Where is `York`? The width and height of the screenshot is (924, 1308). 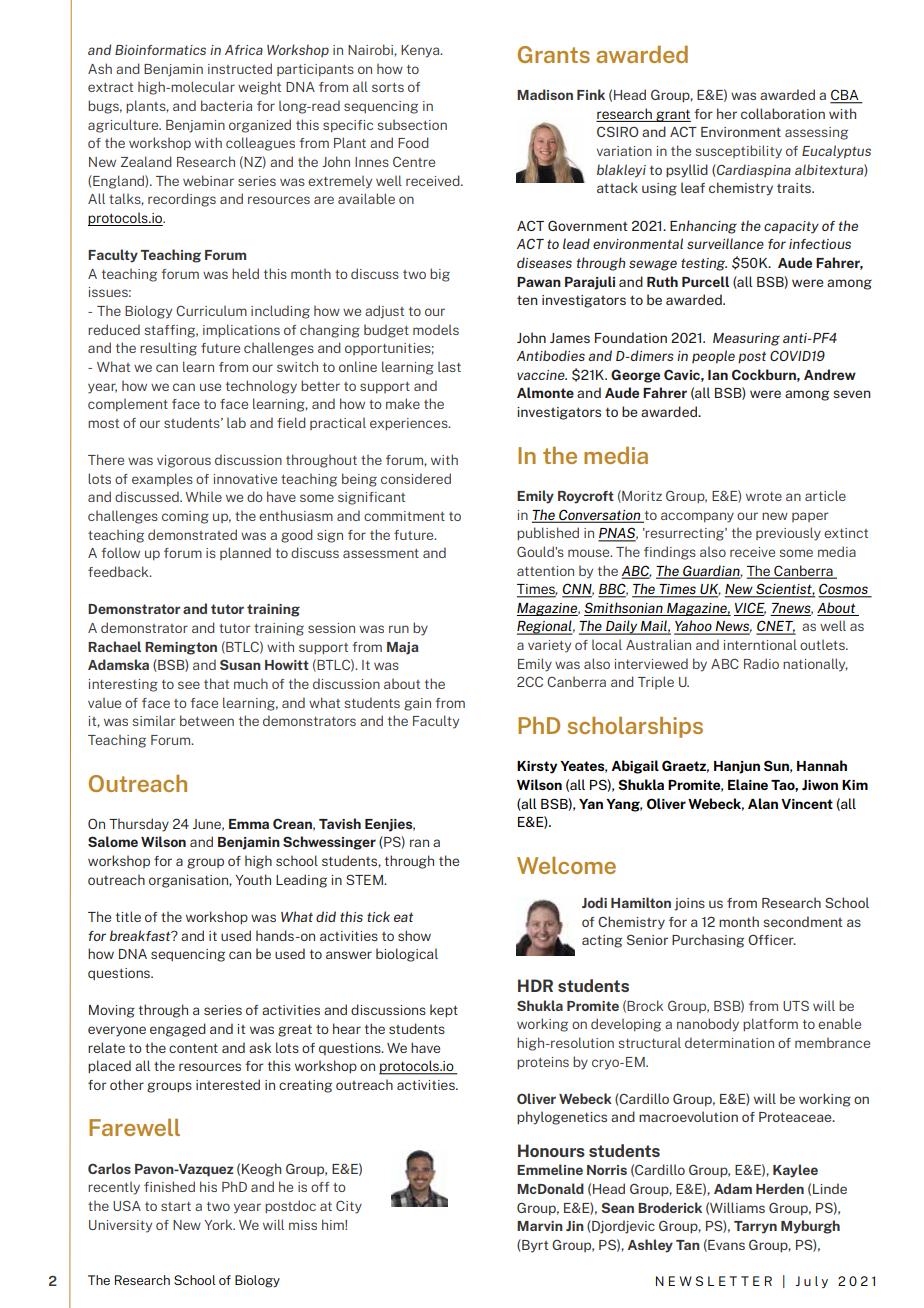 York is located at coordinates (219, 1224).
